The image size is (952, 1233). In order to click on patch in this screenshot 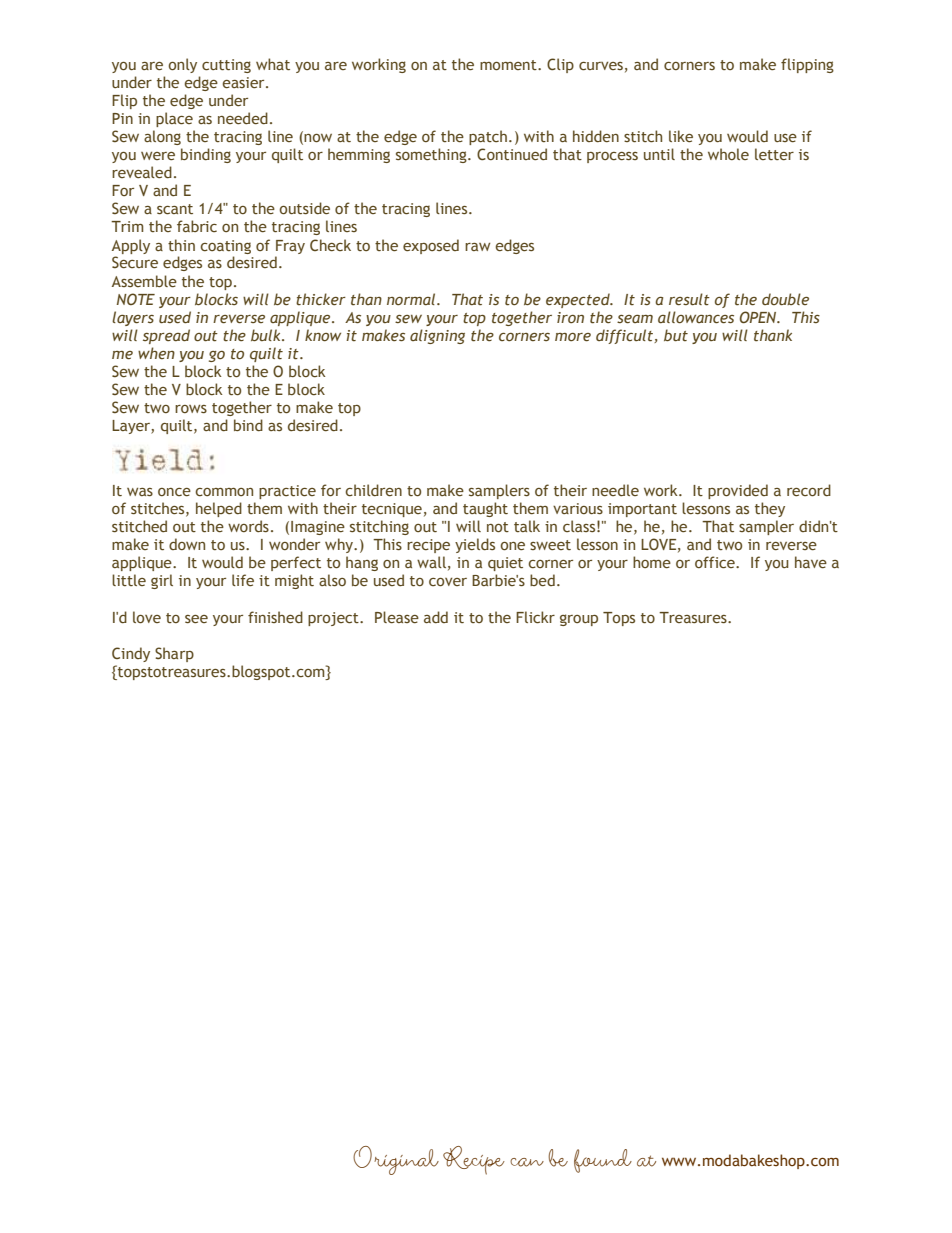, I will do `click(488, 137)`.
